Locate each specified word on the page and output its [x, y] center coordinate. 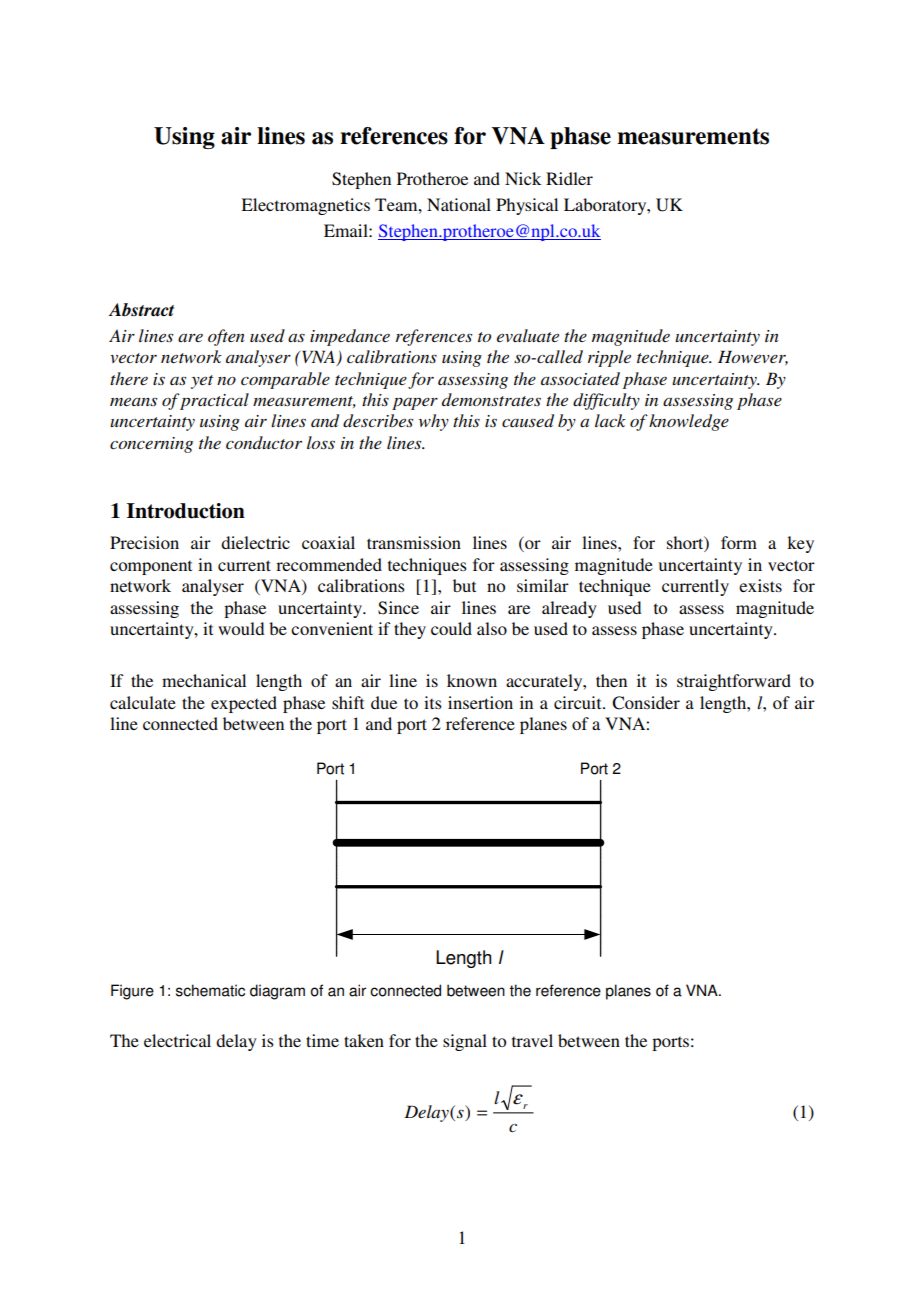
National [459, 204]
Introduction [186, 511]
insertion [480, 702]
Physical [527, 206]
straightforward [734, 682]
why [434, 422]
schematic [210, 990]
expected [244, 704]
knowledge [689, 422]
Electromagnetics [305, 206]
